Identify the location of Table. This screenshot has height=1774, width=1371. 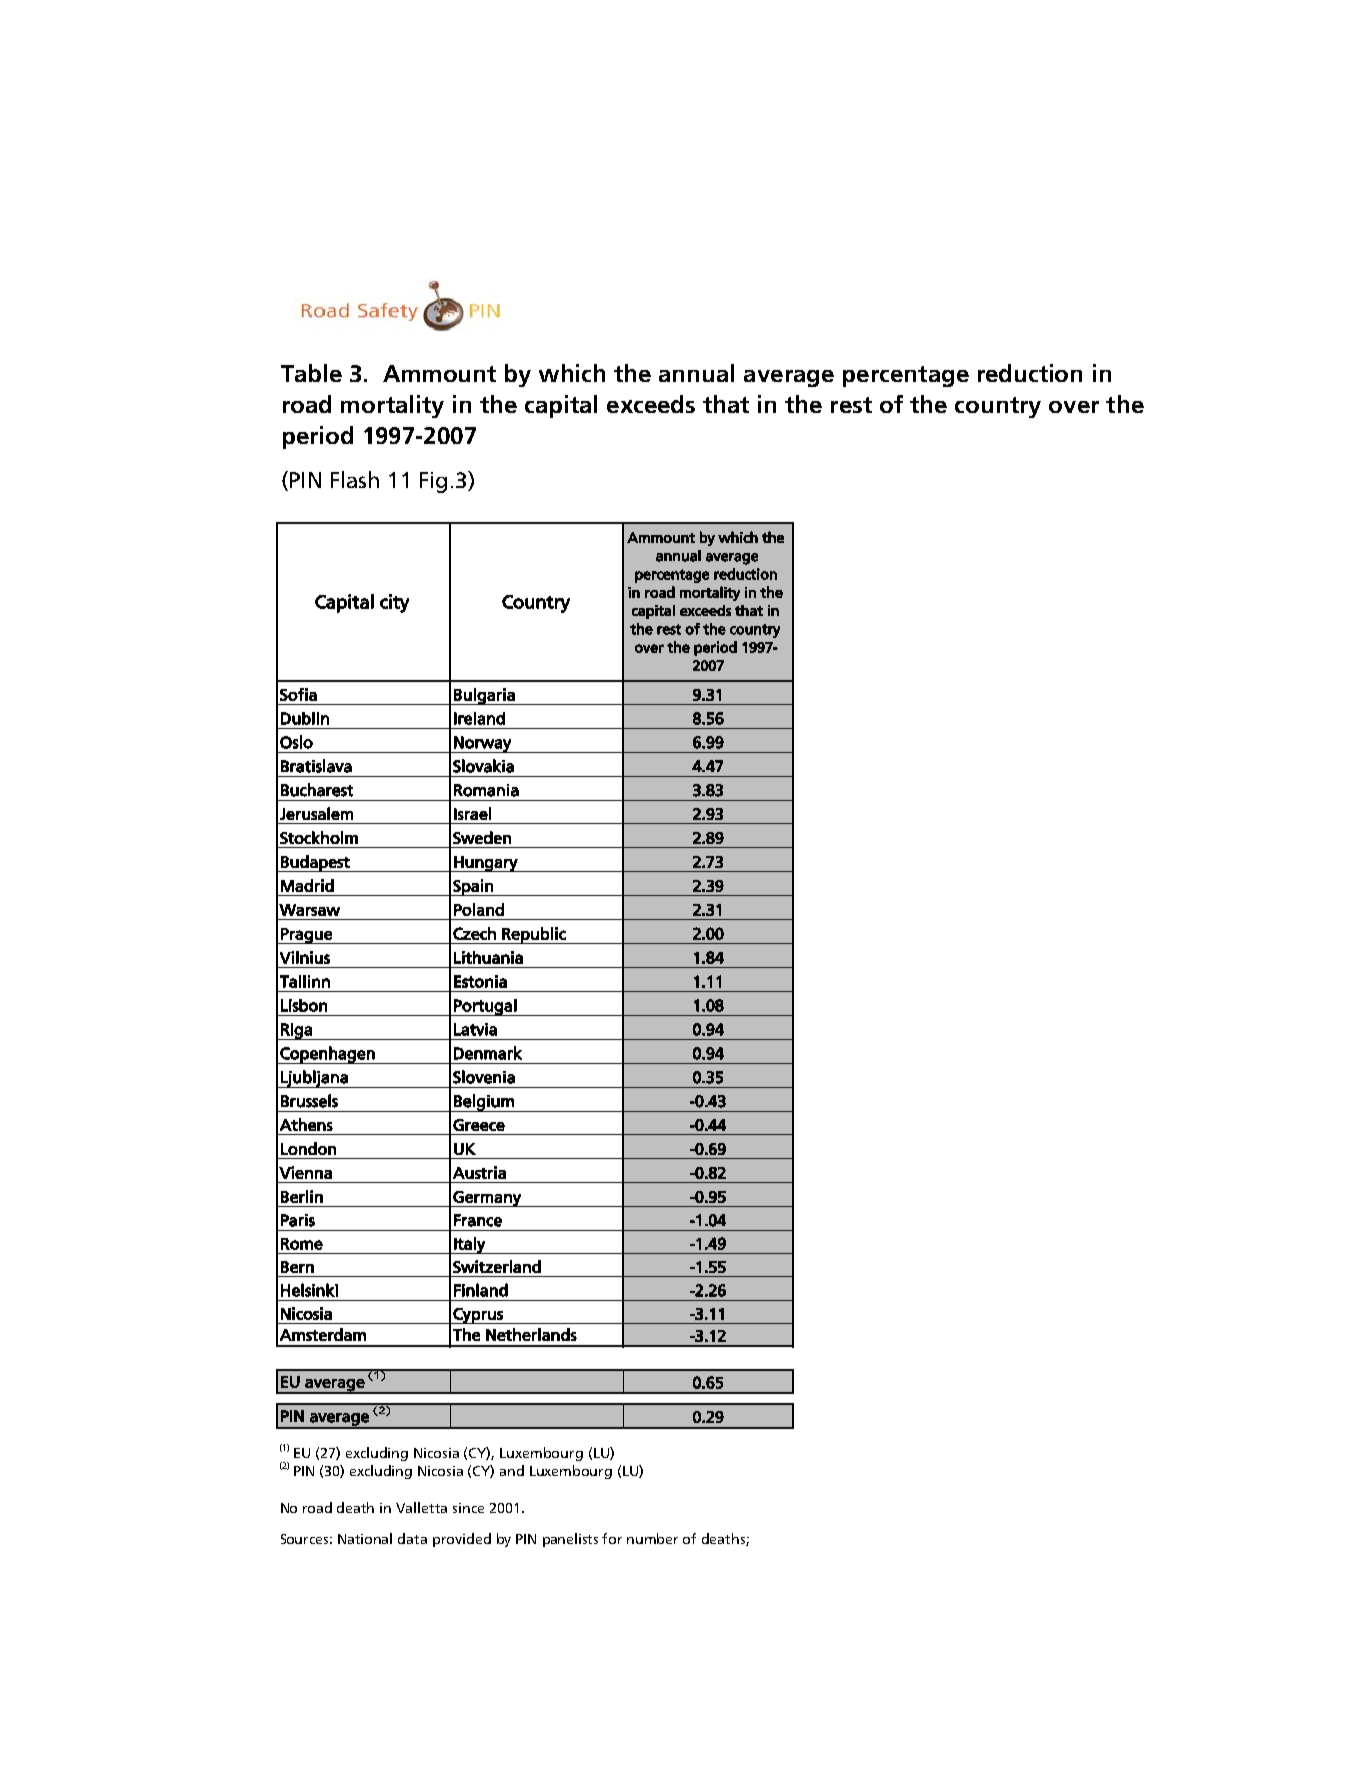
(311, 373).
